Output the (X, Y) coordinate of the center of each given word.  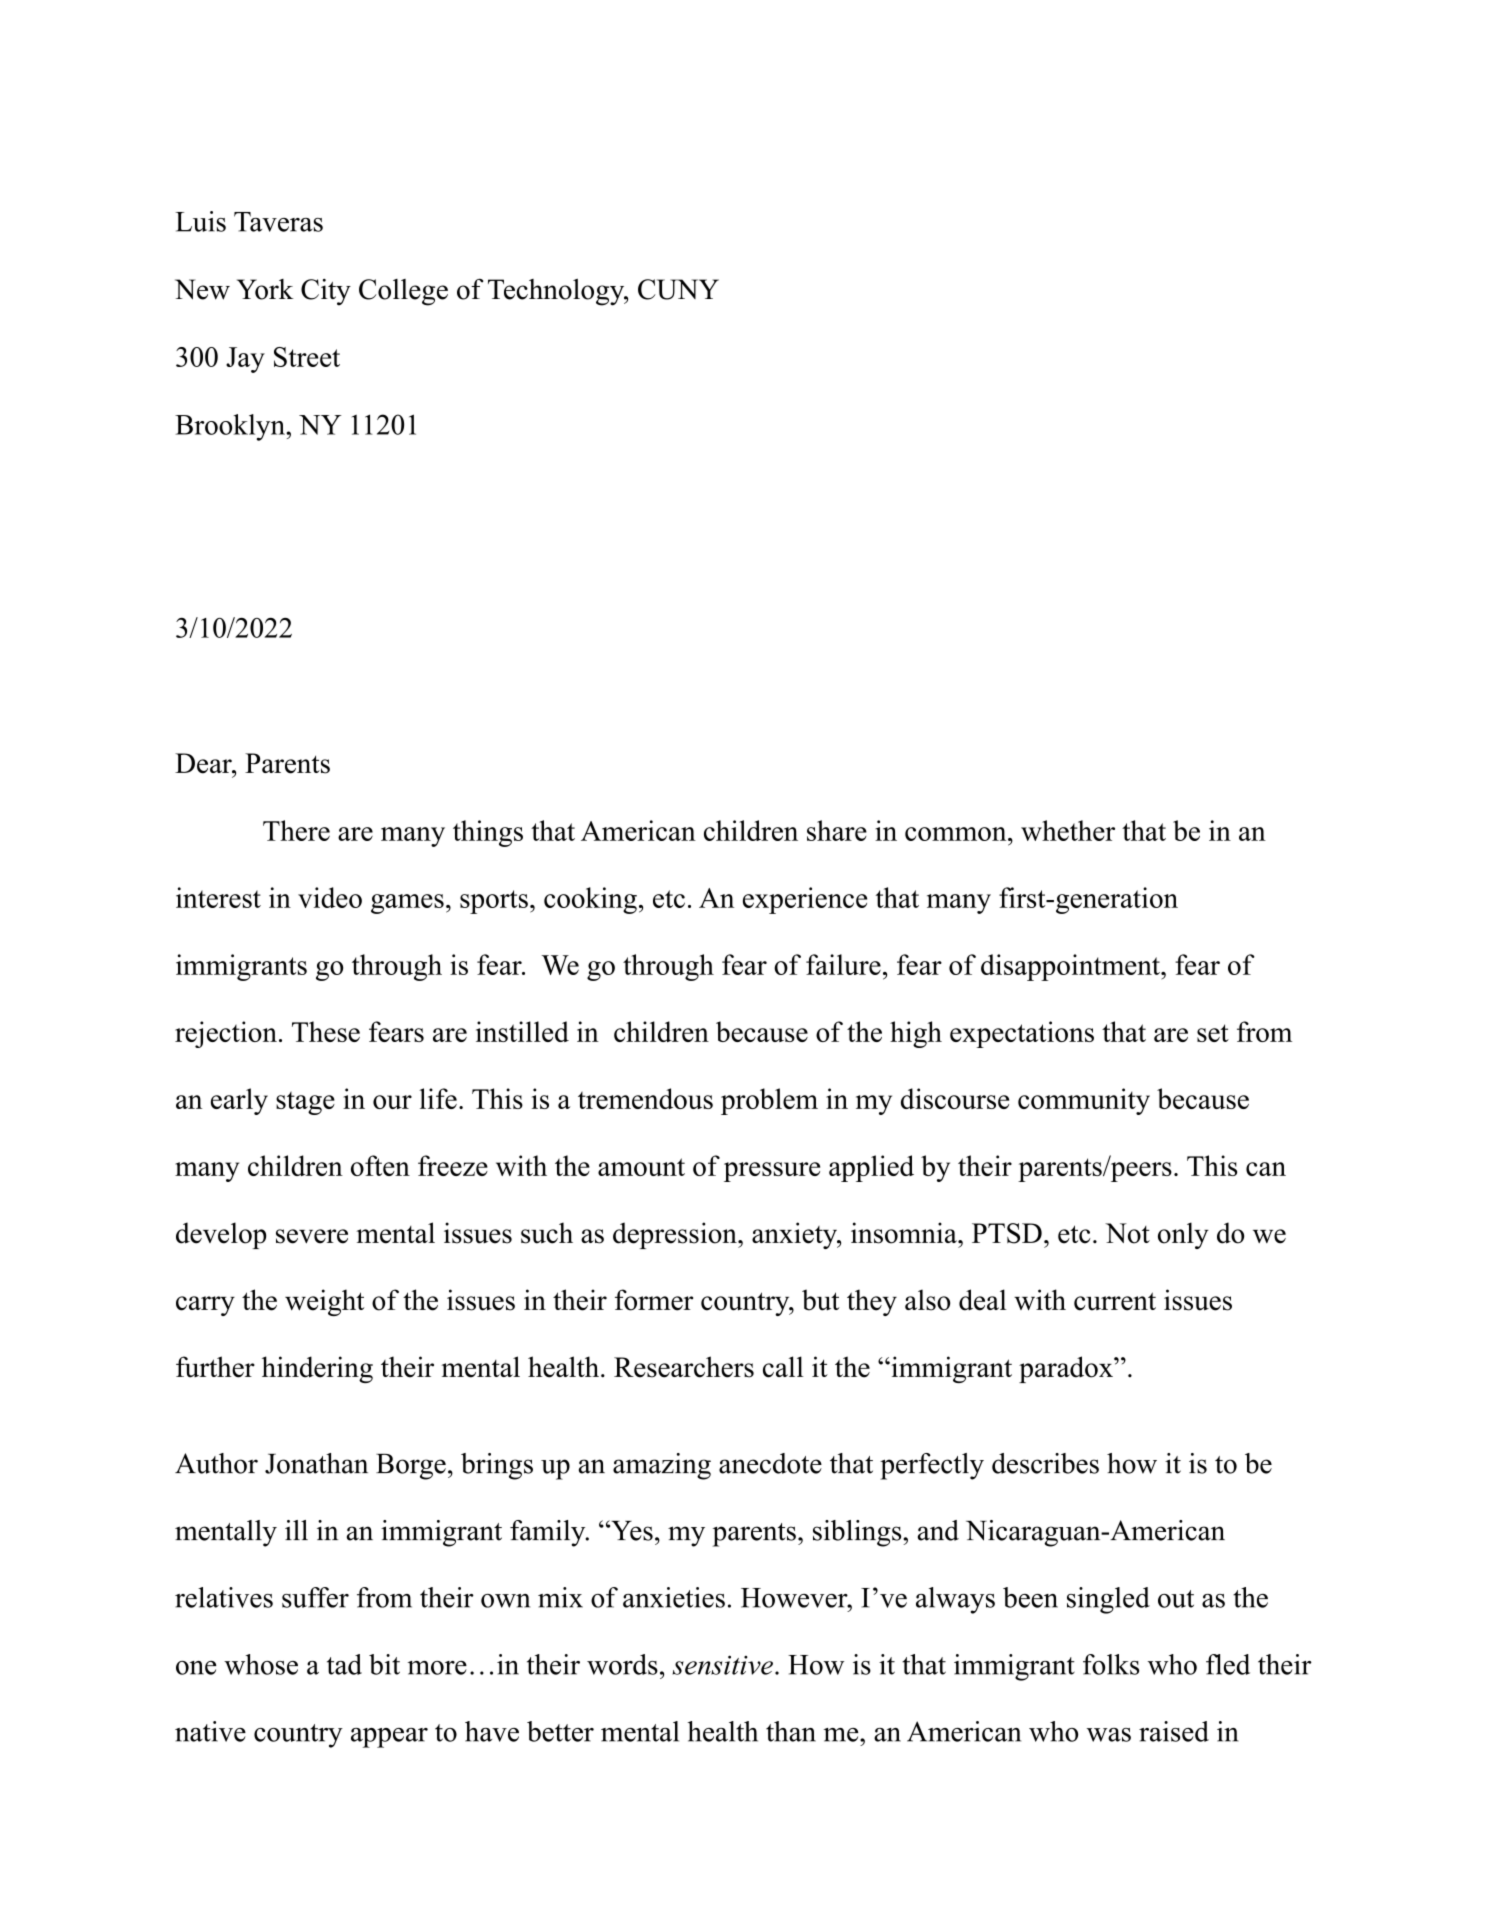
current (1115, 1301)
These (326, 1031)
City (326, 292)
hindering (317, 1369)
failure (843, 964)
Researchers (684, 1367)
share (837, 830)
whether (1068, 830)
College (403, 292)
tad (344, 1664)
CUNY (678, 289)
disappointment (1071, 967)
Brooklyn (231, 427)
